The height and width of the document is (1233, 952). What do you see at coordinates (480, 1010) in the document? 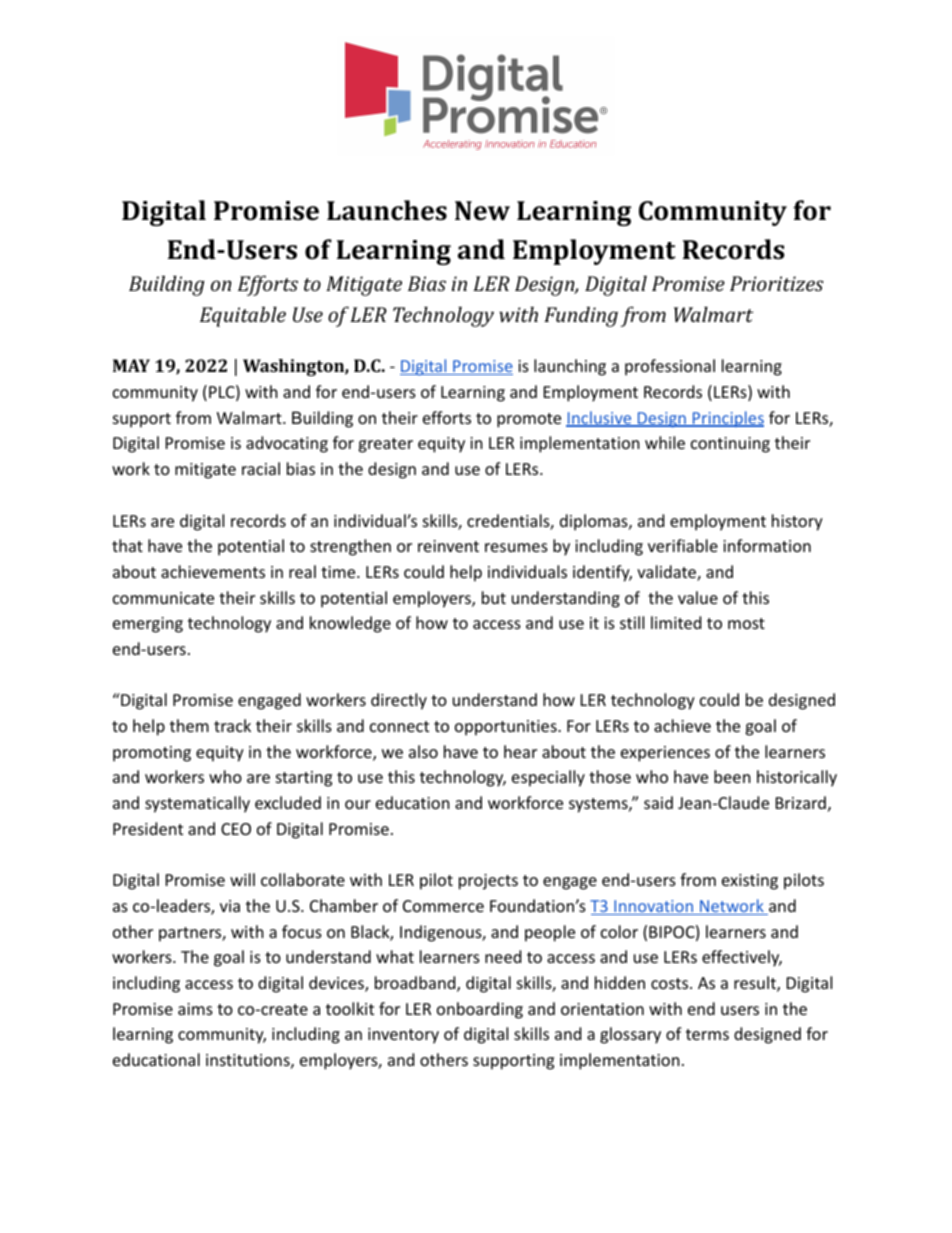
I see `onboarding` at bounding box center [480, 1010].
